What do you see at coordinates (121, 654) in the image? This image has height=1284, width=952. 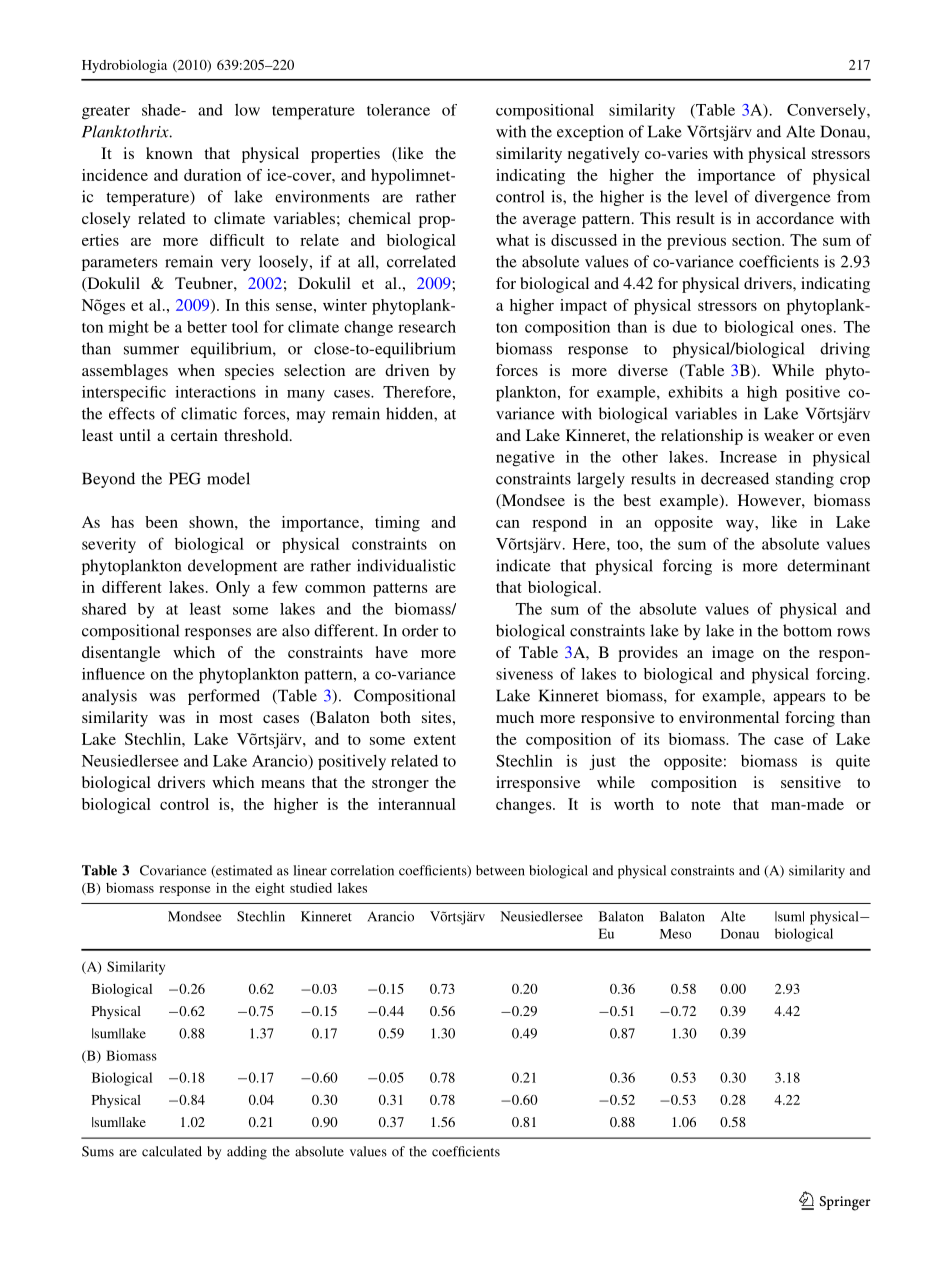 I see `disentangle` at bounding box center [121, 654].
